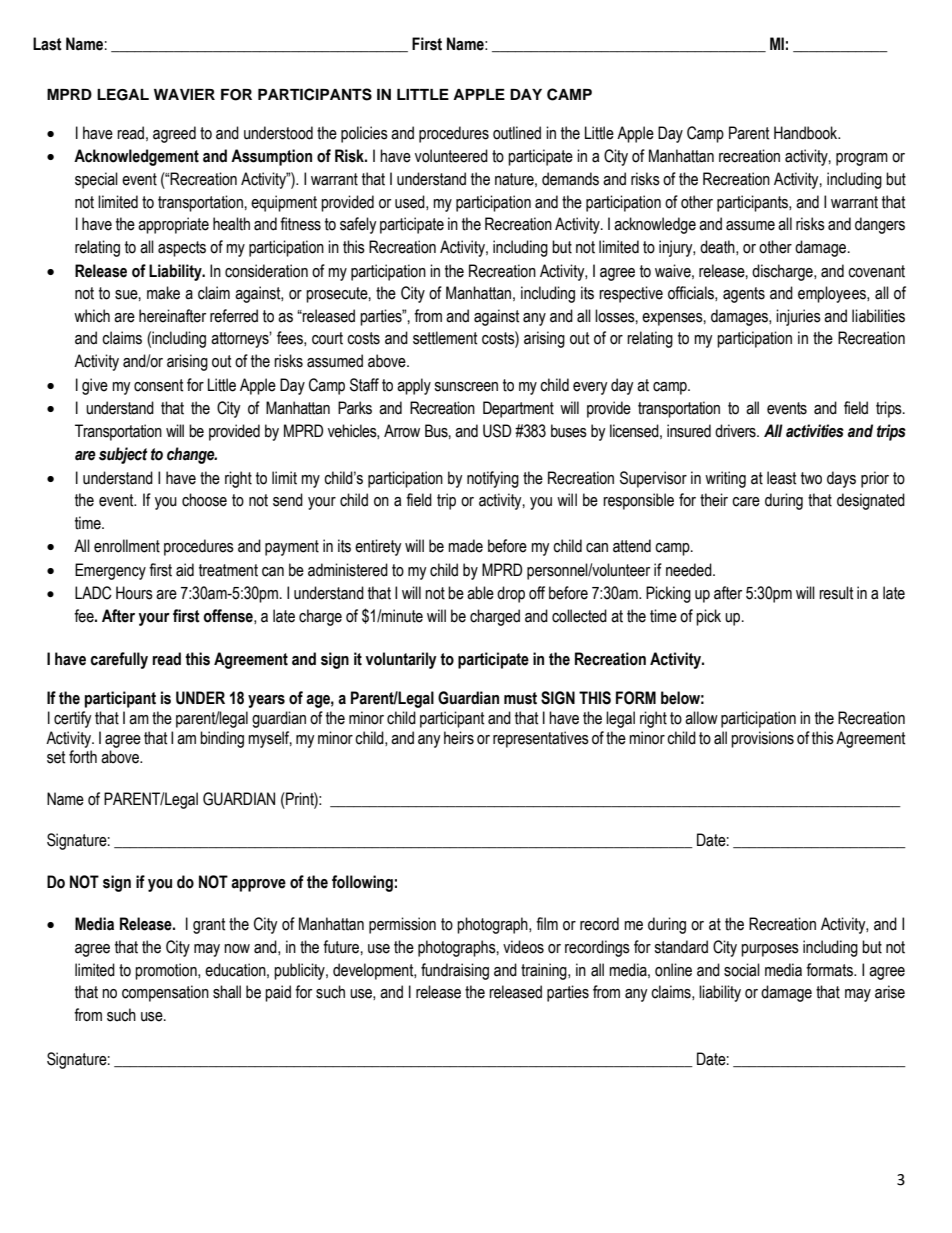  I want to click on Last, so click(47, 44).
